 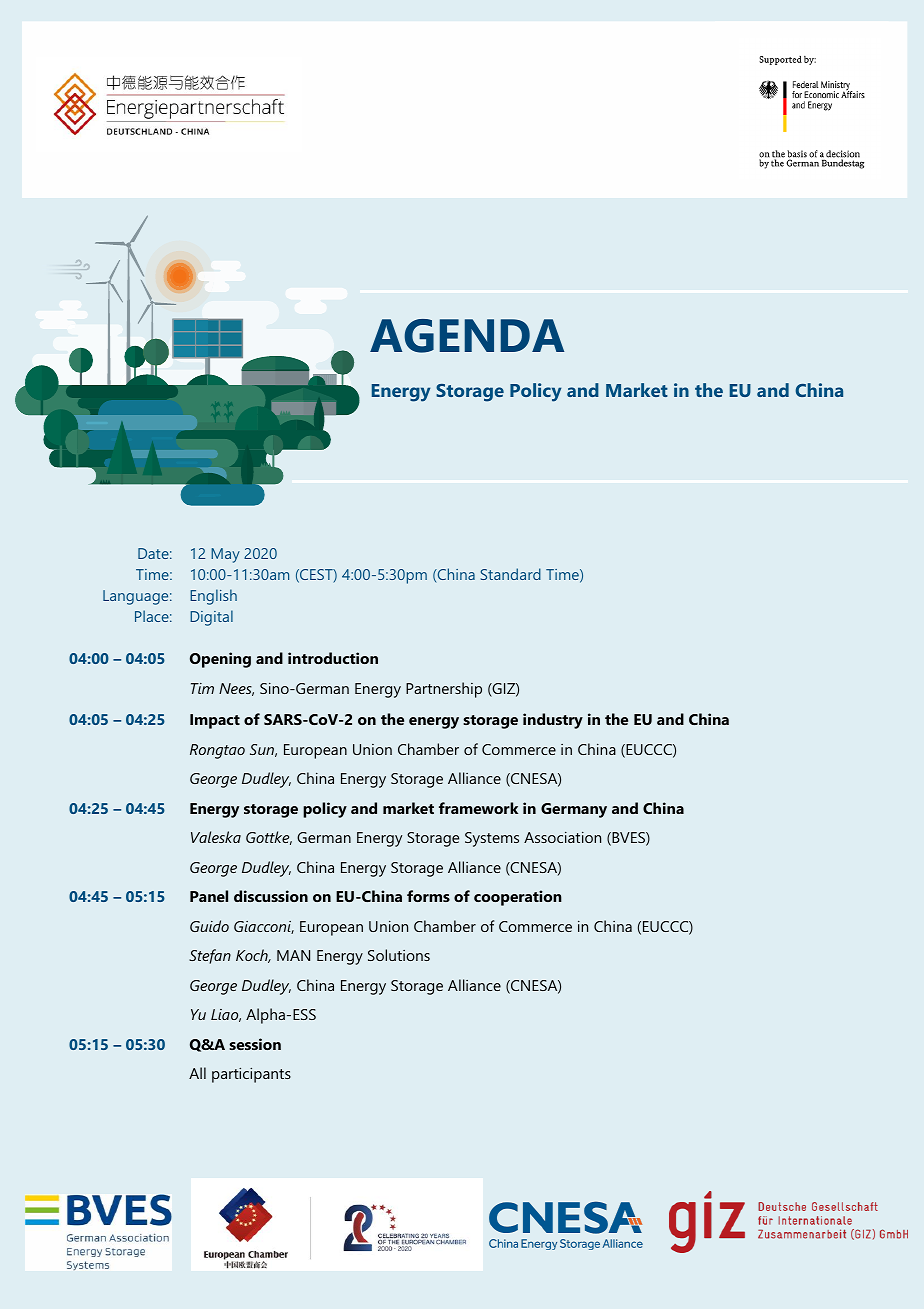 What do you see at coordinates (511, 574) in the page?
I see `Standard` at bounding box center [511, 574].
